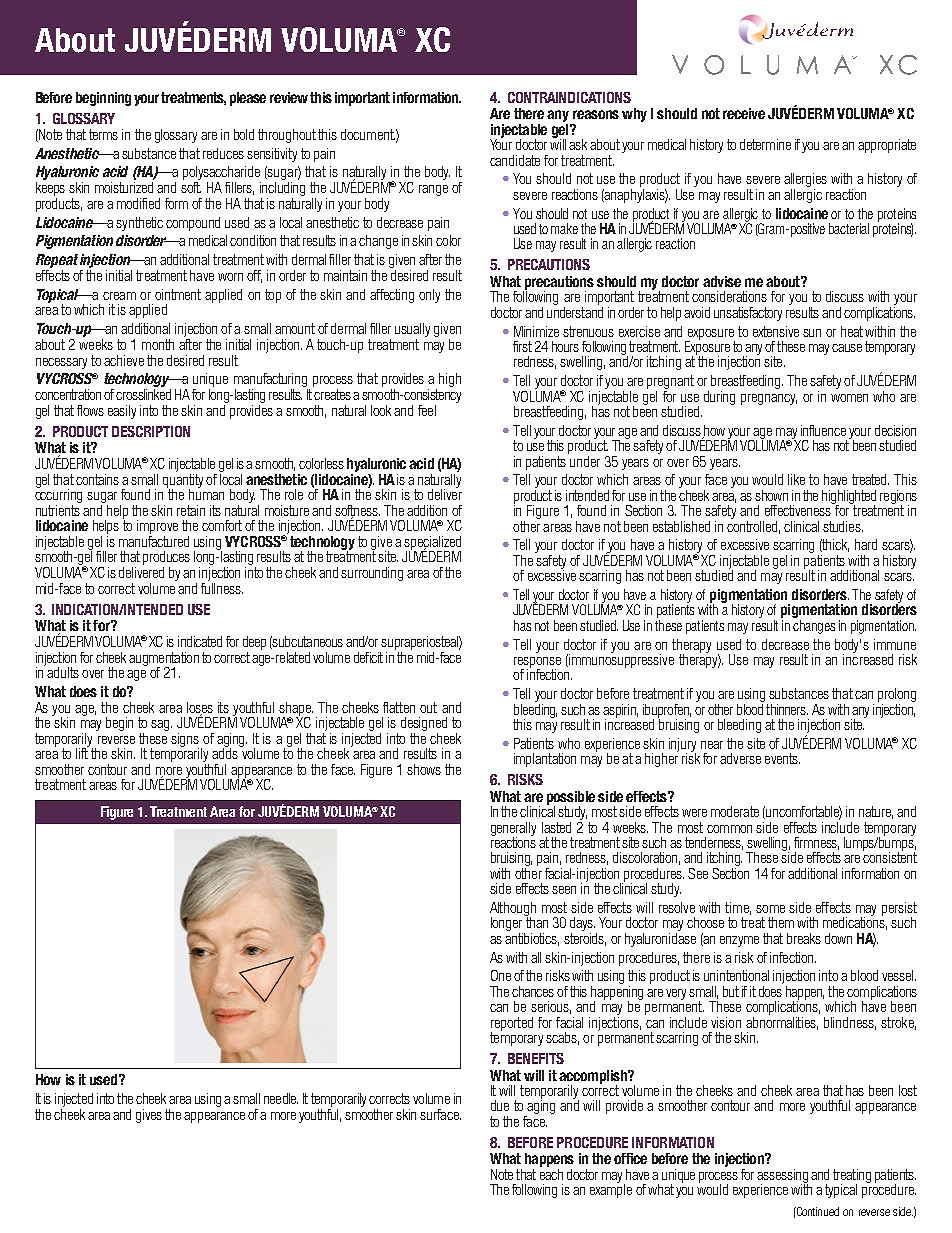  I want to click on generally, so click(513, 830).
